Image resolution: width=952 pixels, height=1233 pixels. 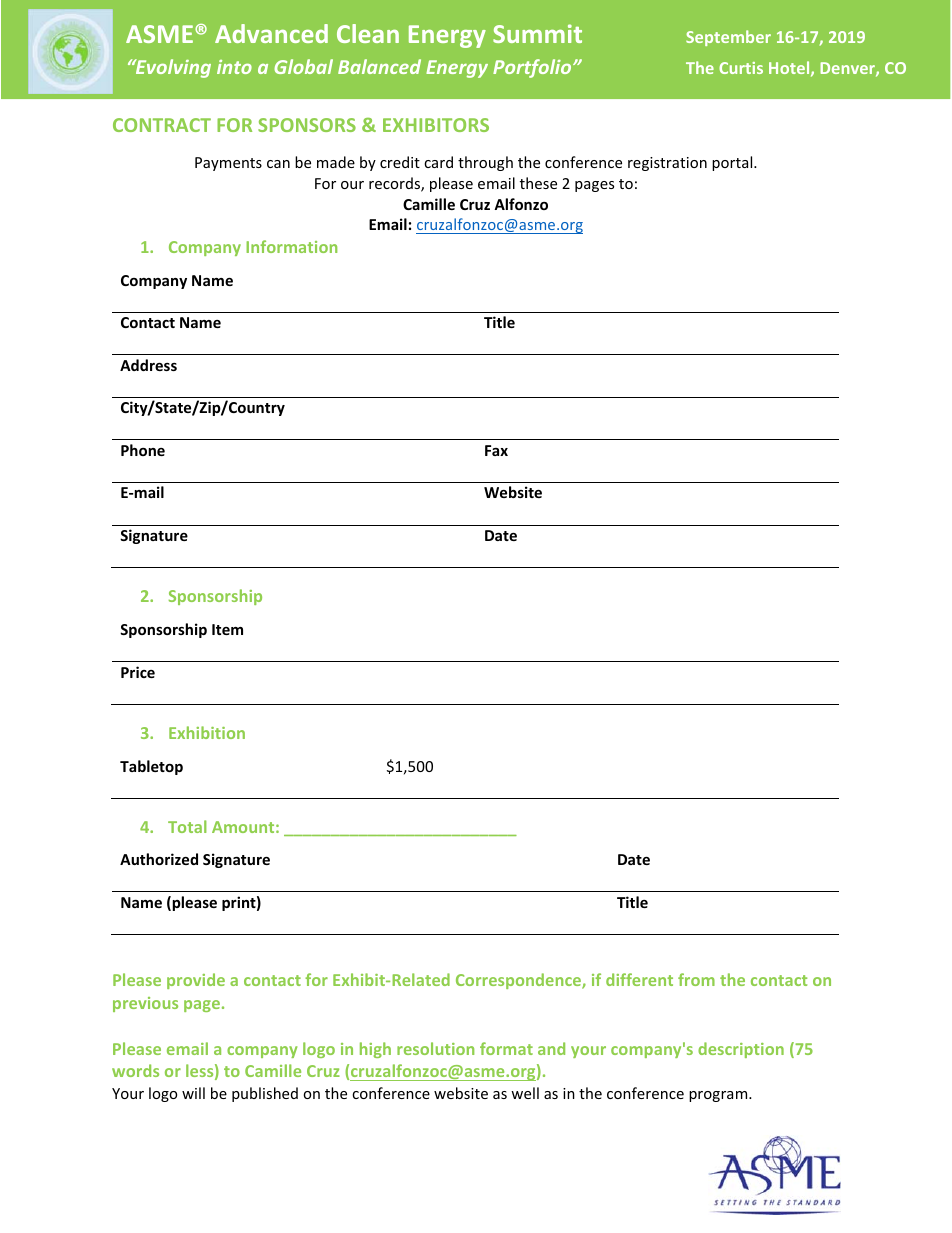 I want to click on Address, so click(x=148, y=365).
